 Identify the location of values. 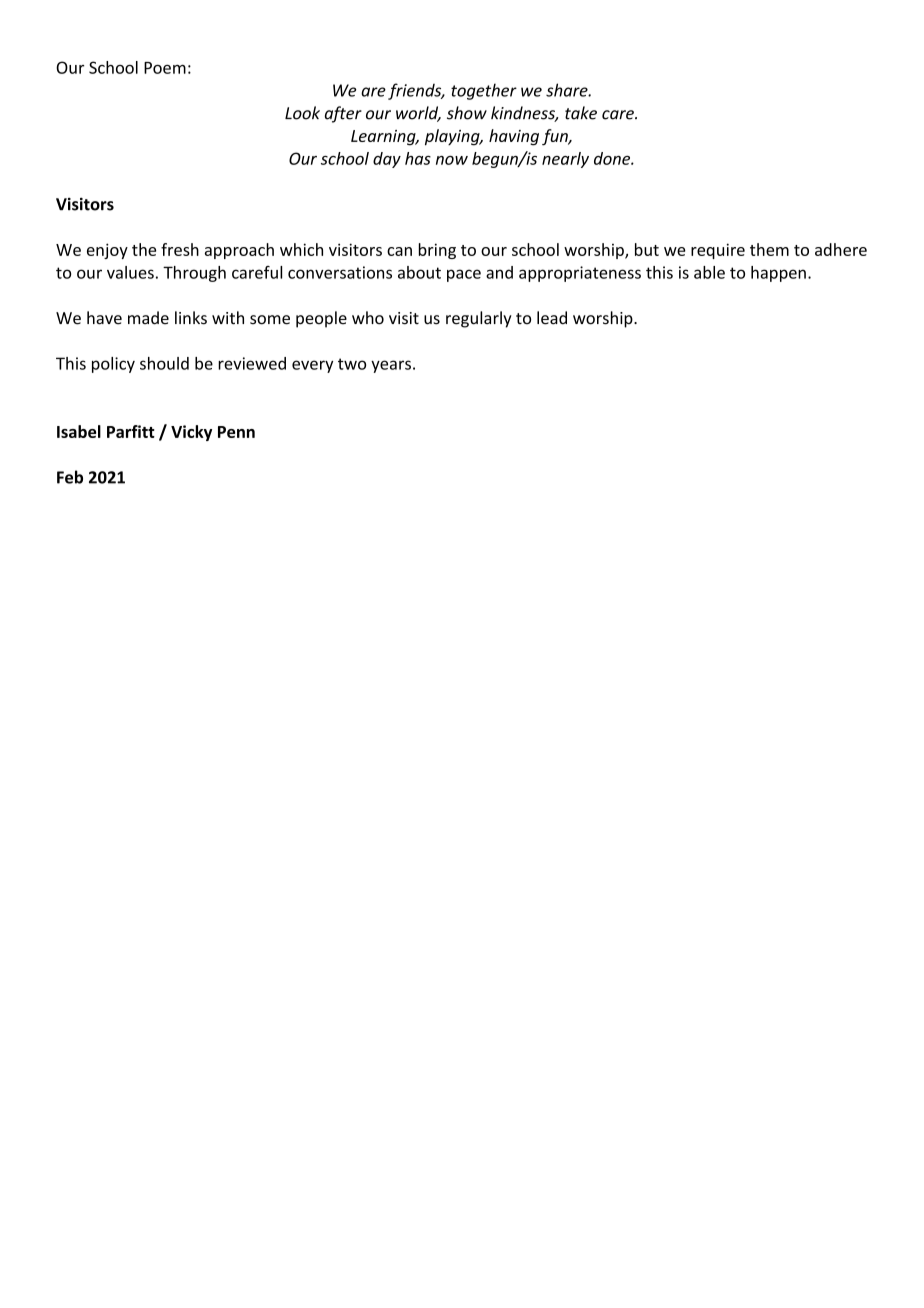
(130, 272).
